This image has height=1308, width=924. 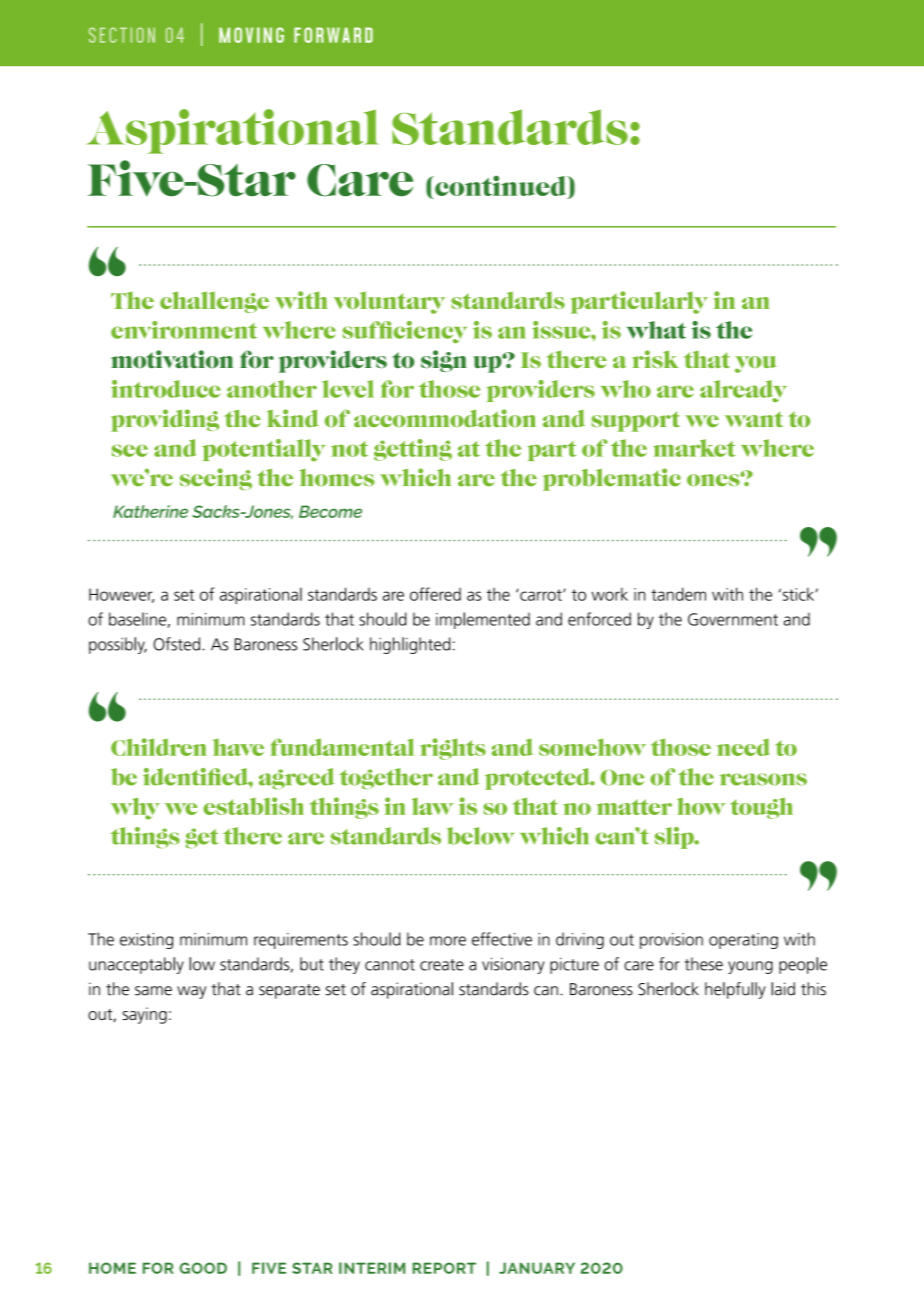 I want to click on rights, so click(x=453, y=749).
